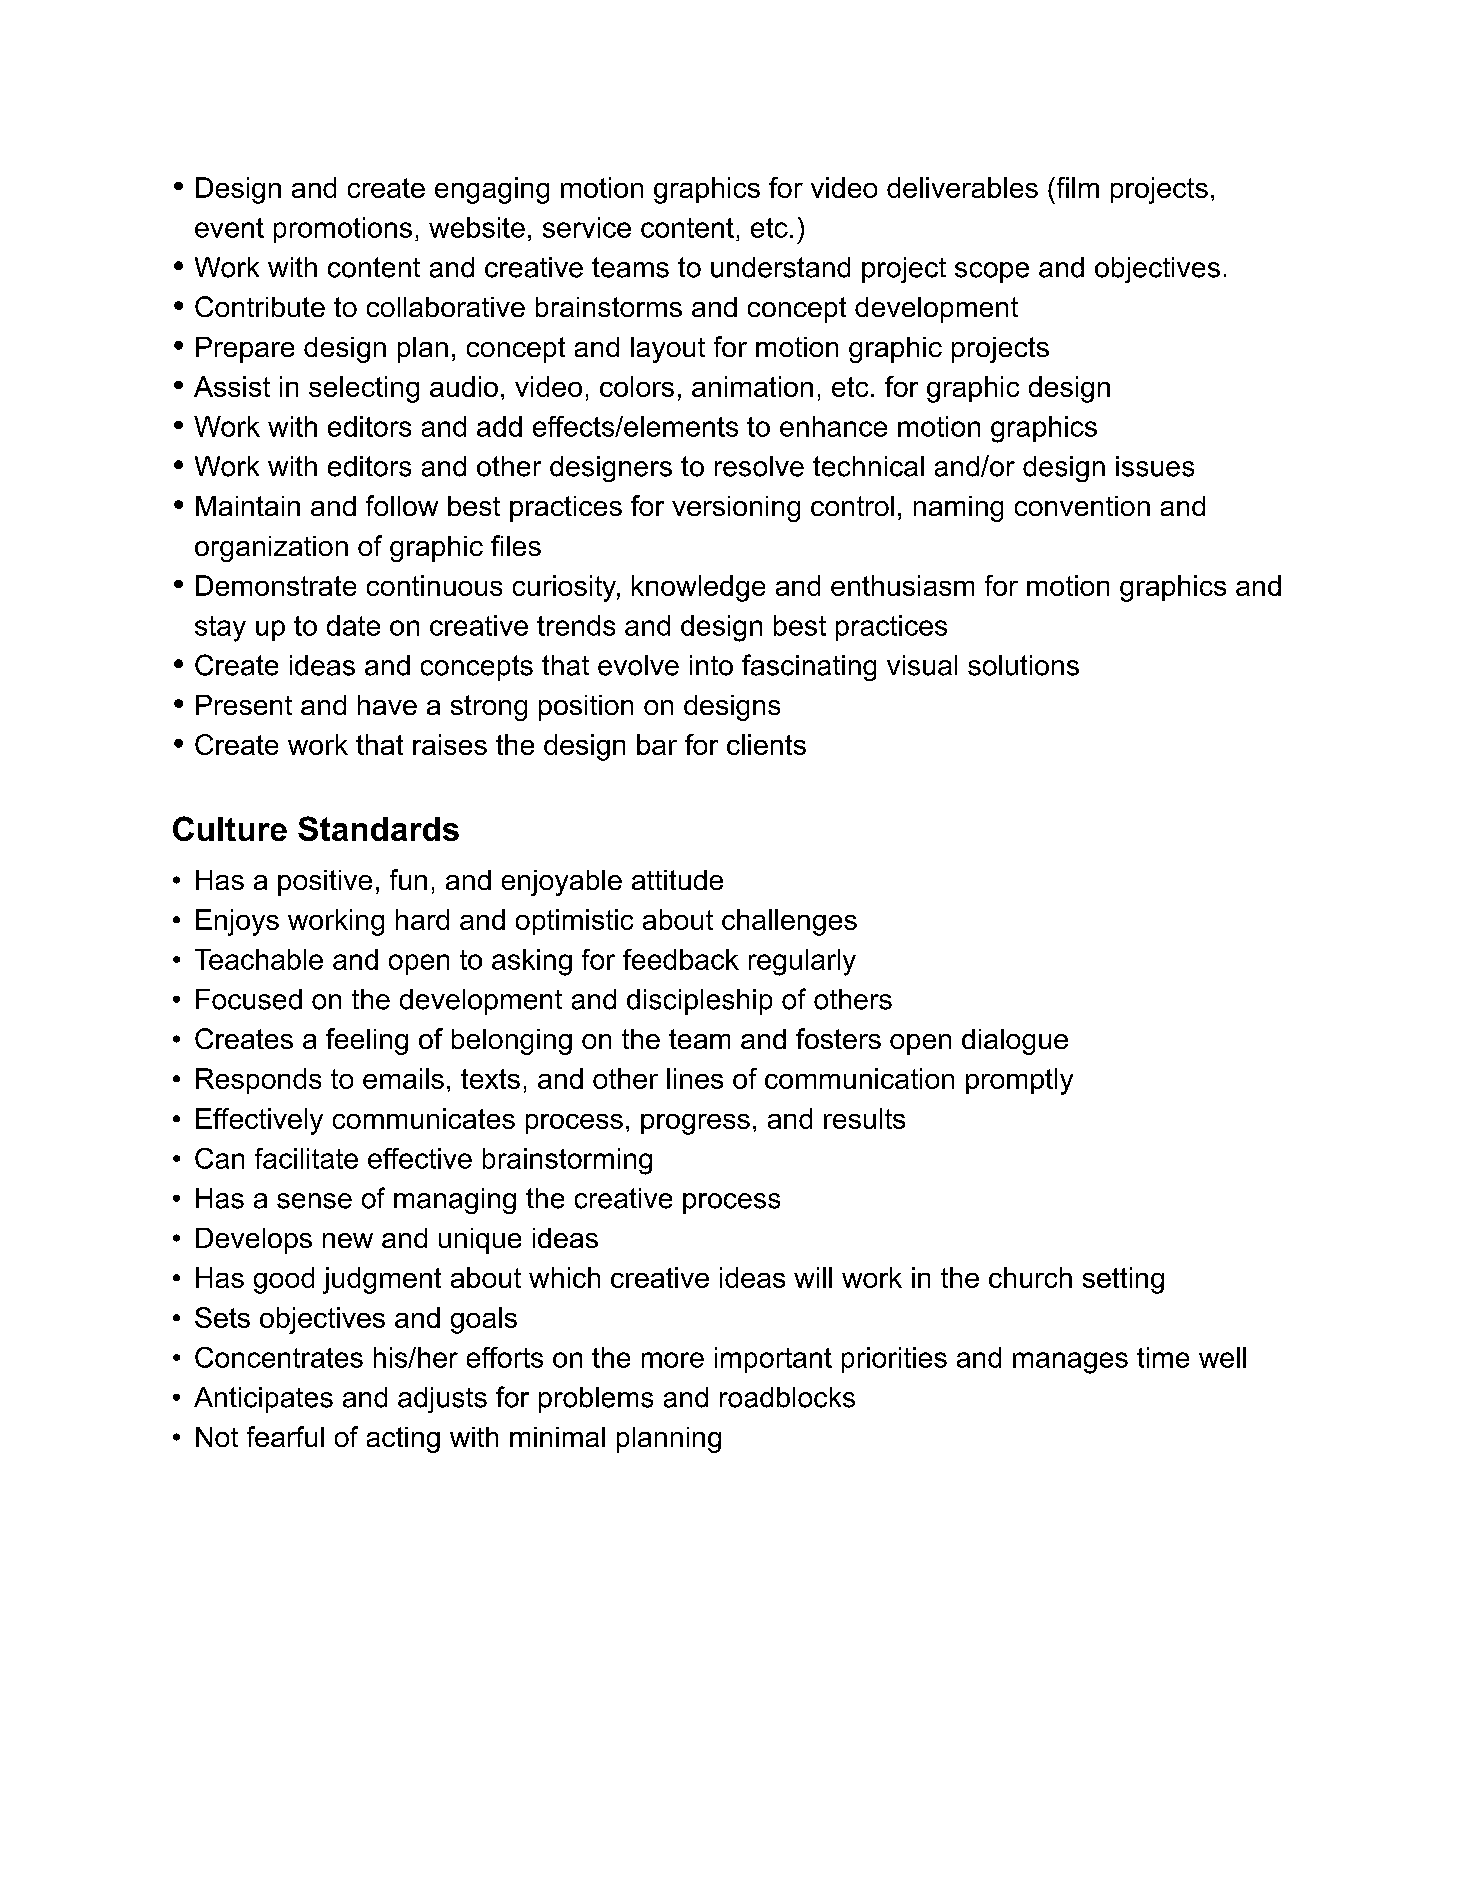 This image has height=1885, width=1457. What do you see at coordinates (780, 267) in the image?
I see `understand` at bounding box center [780, 267].
